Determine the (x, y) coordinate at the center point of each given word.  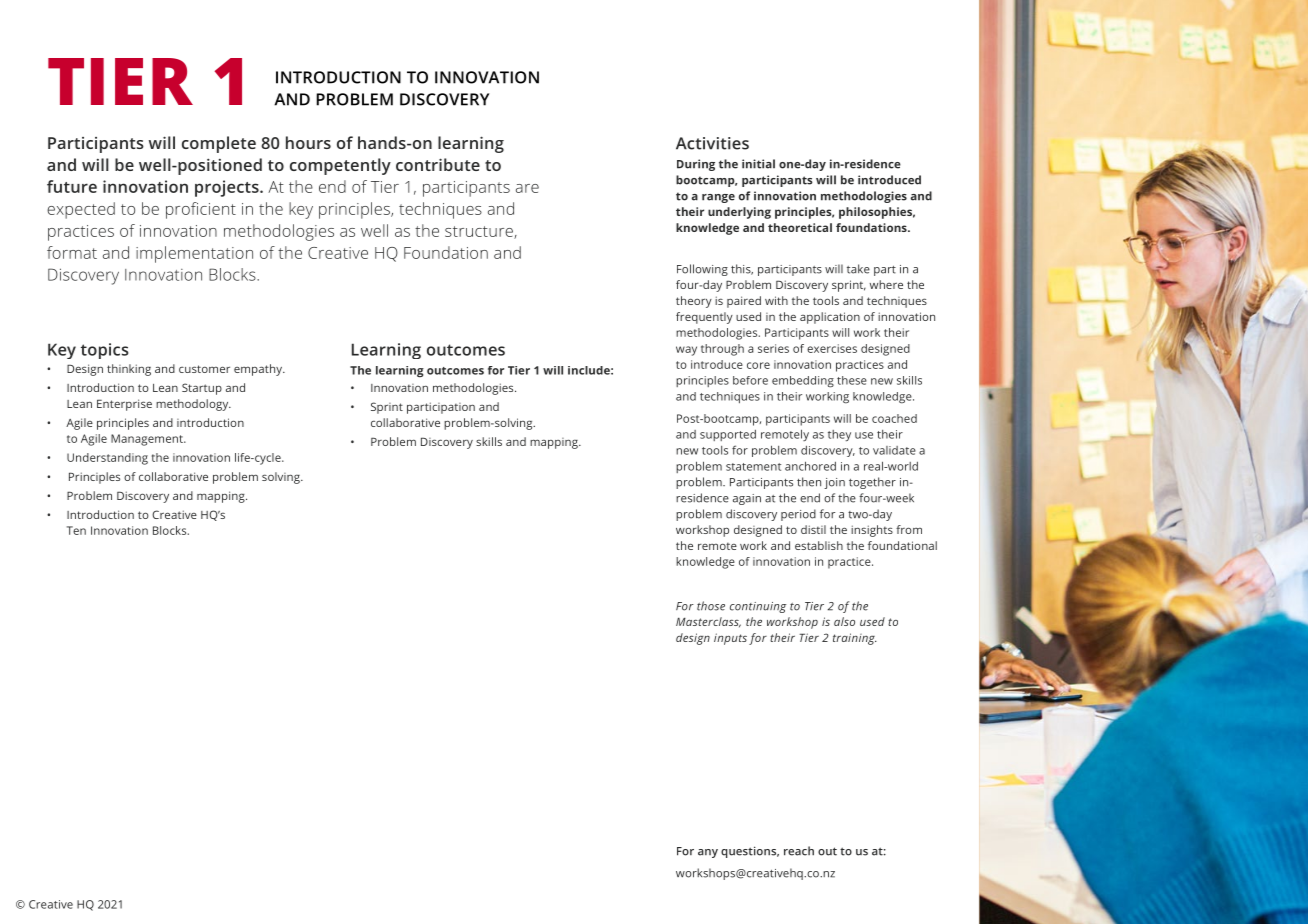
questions (750, 852)
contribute (438, 164)
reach (799, 851)
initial (758, 164)
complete (219, 144)
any (708, 853)
